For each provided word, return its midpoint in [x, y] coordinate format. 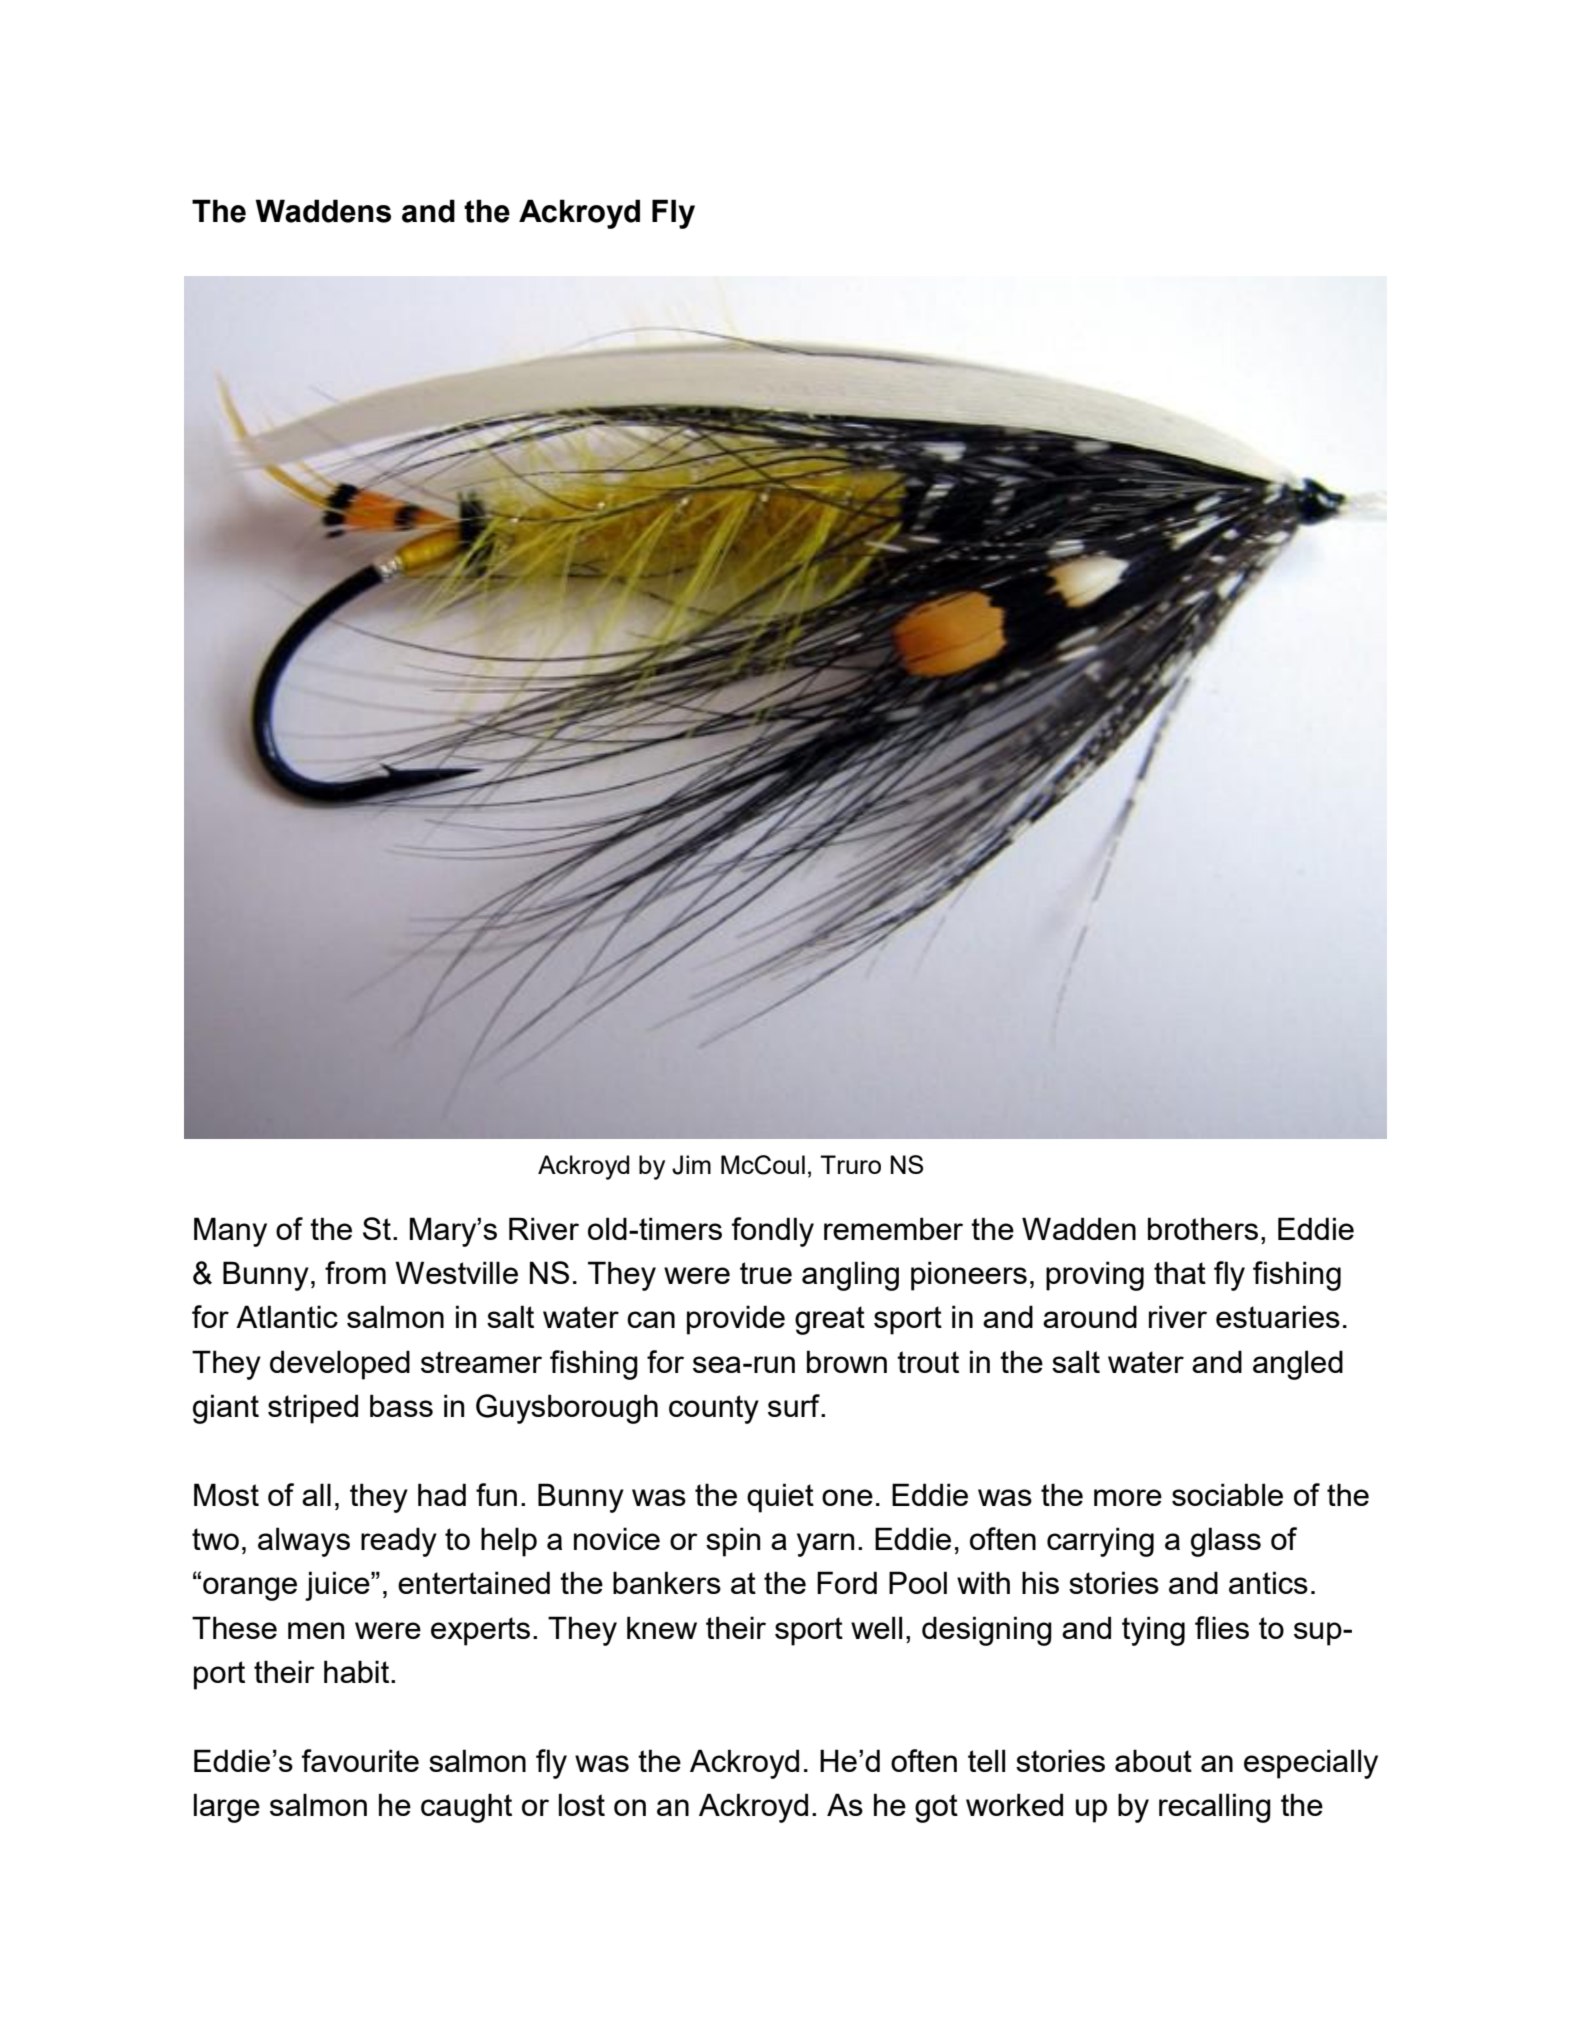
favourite [360, 1760]
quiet [780, 1498]
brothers [1203, 1228]
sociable [1227, 1494]
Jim [691, 1165]
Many [230, 1232]
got [936, 1808]
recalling [1215, 1808]
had [442, 1494]
